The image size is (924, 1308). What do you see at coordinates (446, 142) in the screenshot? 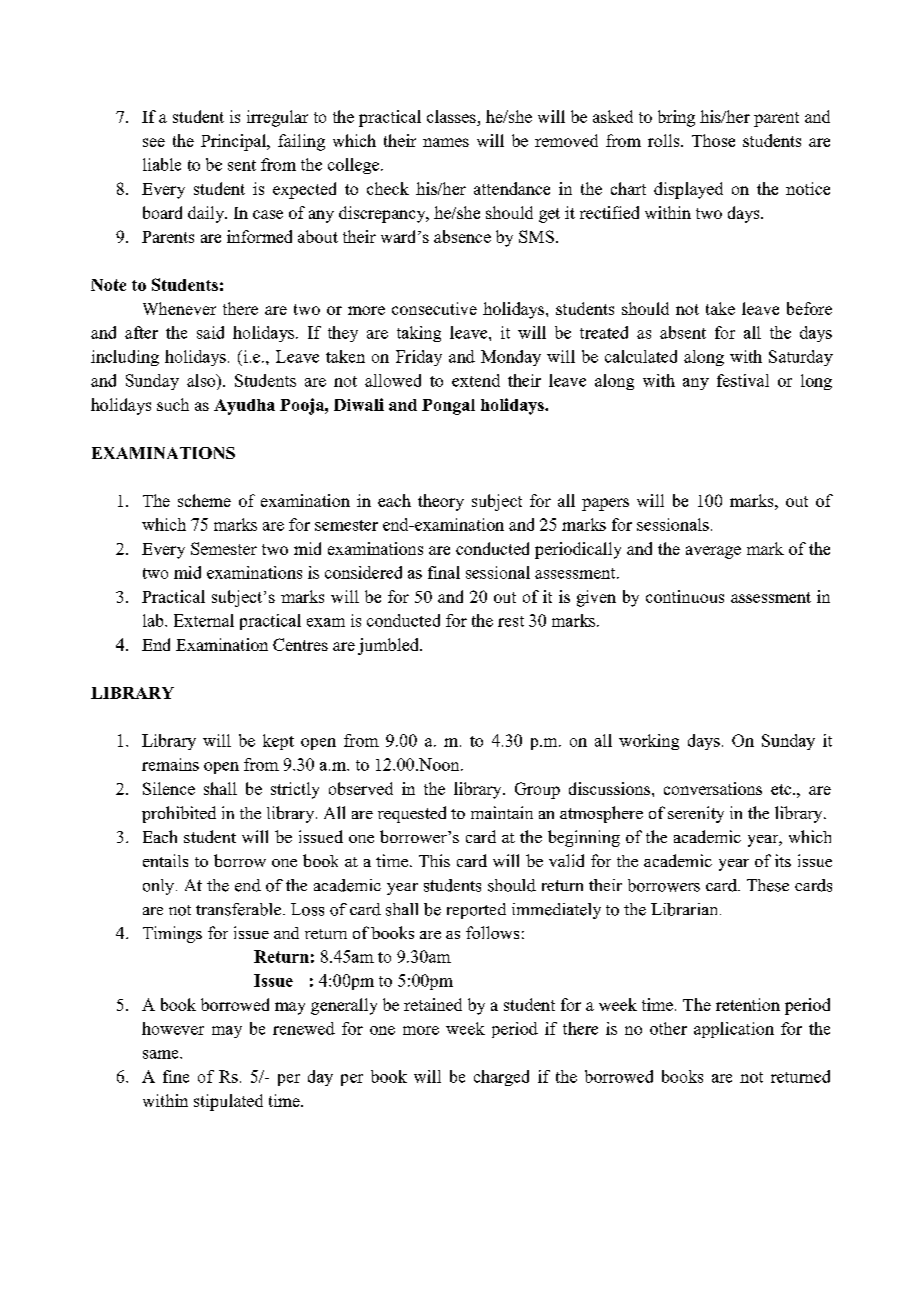
I see `names` at bounding box center [446, 142].
